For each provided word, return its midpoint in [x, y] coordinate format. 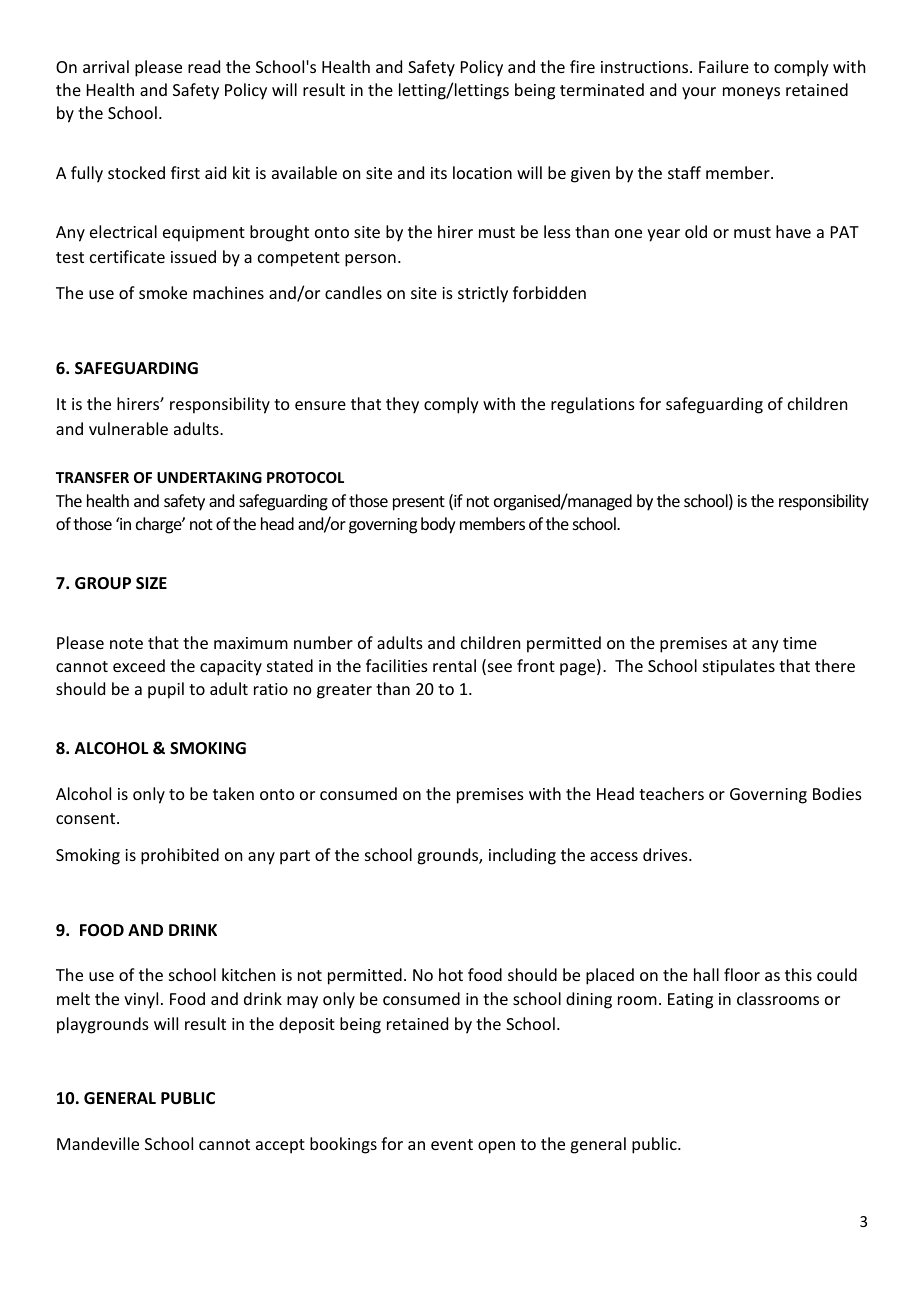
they [402, 405]
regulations [593, 405]
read [204, 66]
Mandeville [98, 1143]
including [522, 856]
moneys [751, 93]
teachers [671, 793]
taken [233, 793]
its [439, 173]
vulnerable [128, 428]
